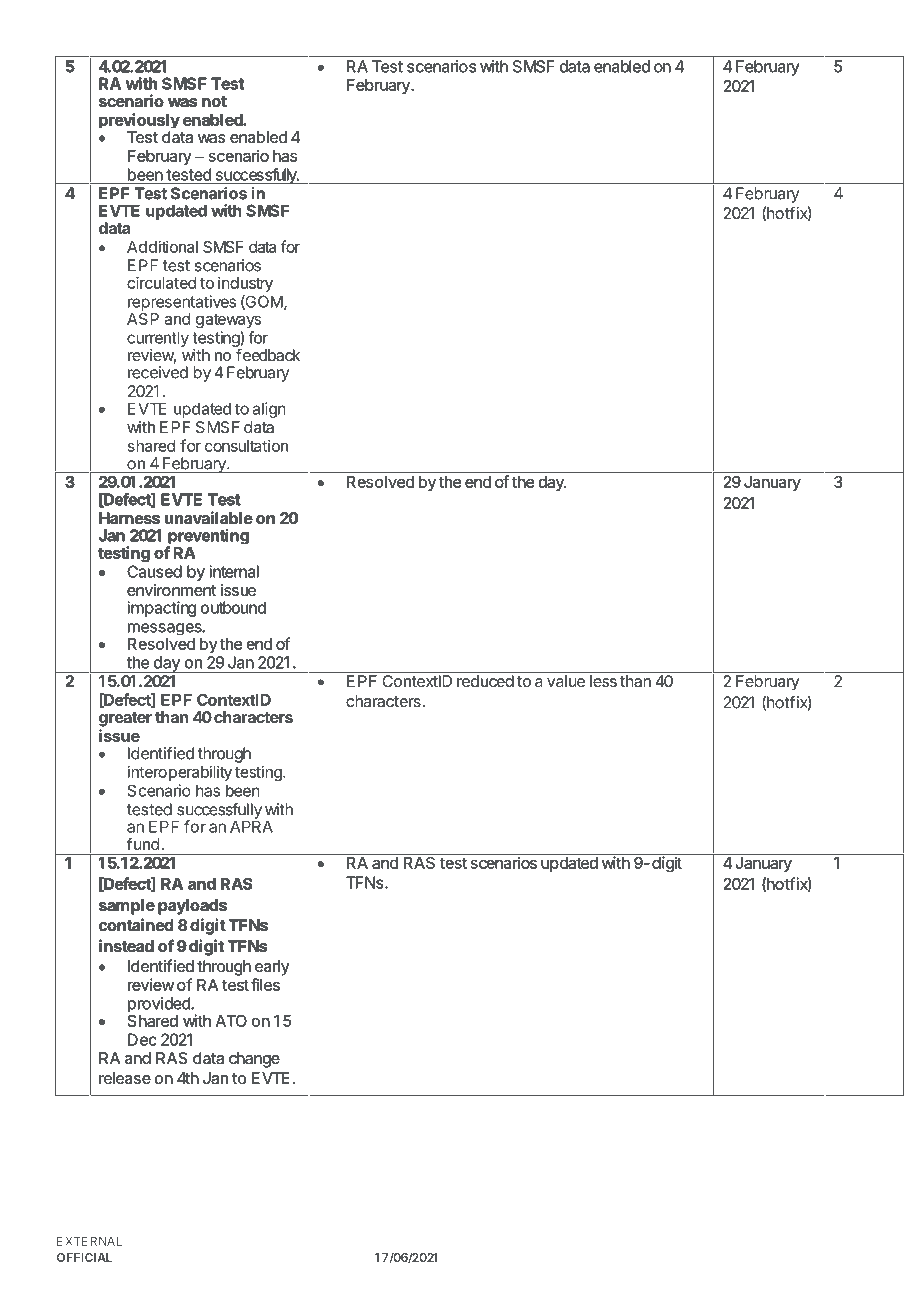 The height and width of the screenshot is (1308, 924). I want to click on early, so click(272, 968).
